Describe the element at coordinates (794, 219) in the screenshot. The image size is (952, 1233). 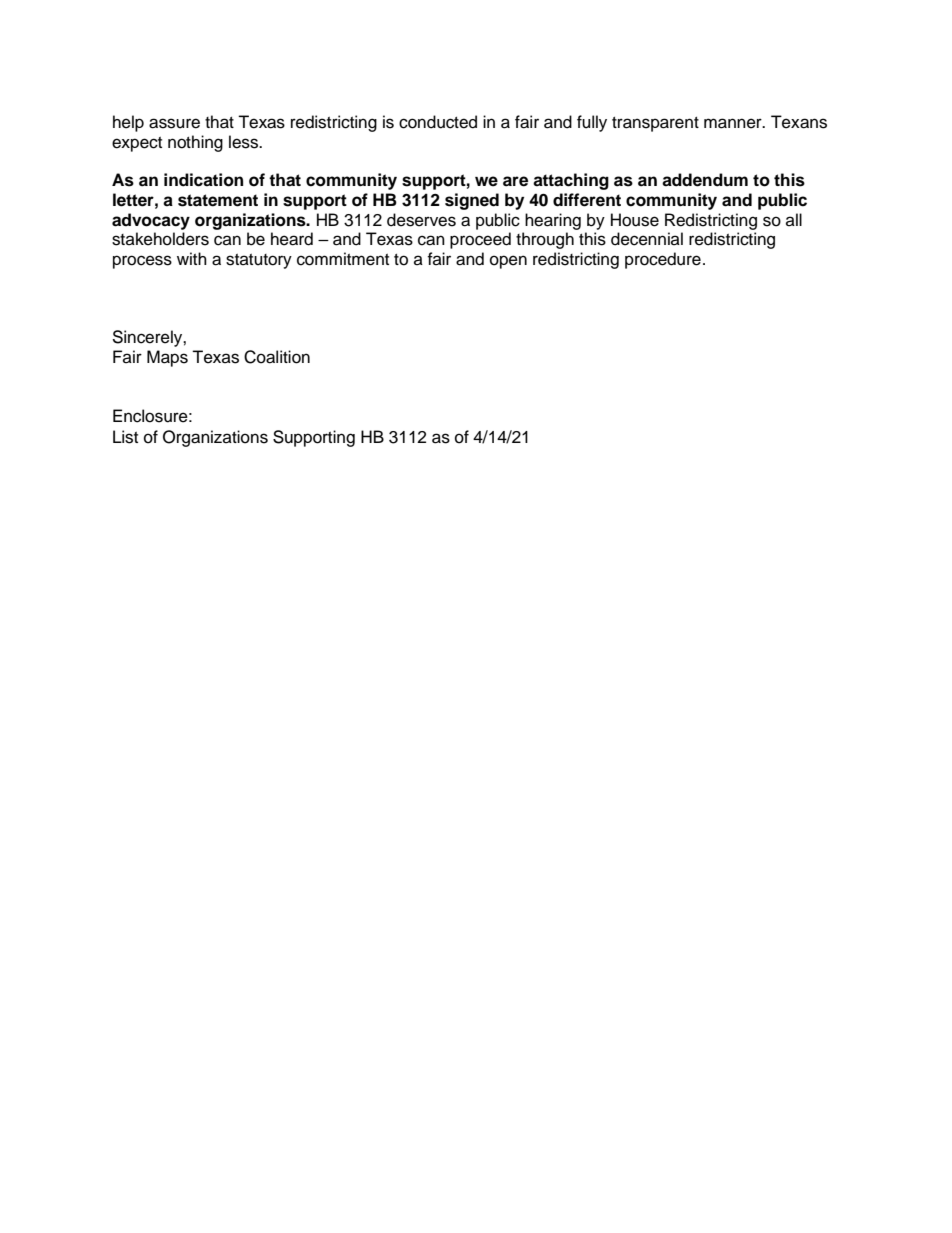
I see `all` at that location.
